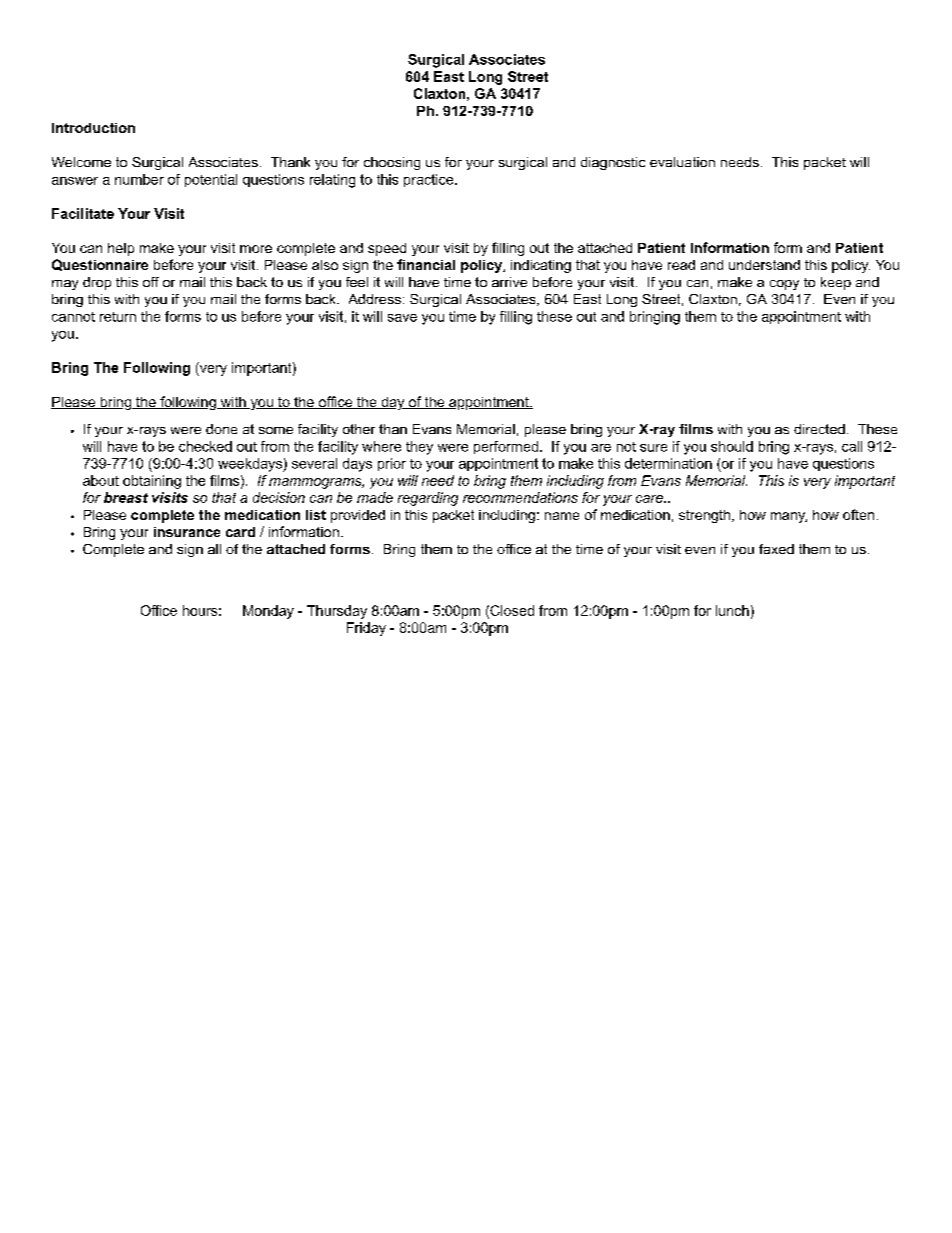 The image size is (952, 1233). Describe the element at coordinates (118, 317) in the screenshot. I see `return` at that location.
